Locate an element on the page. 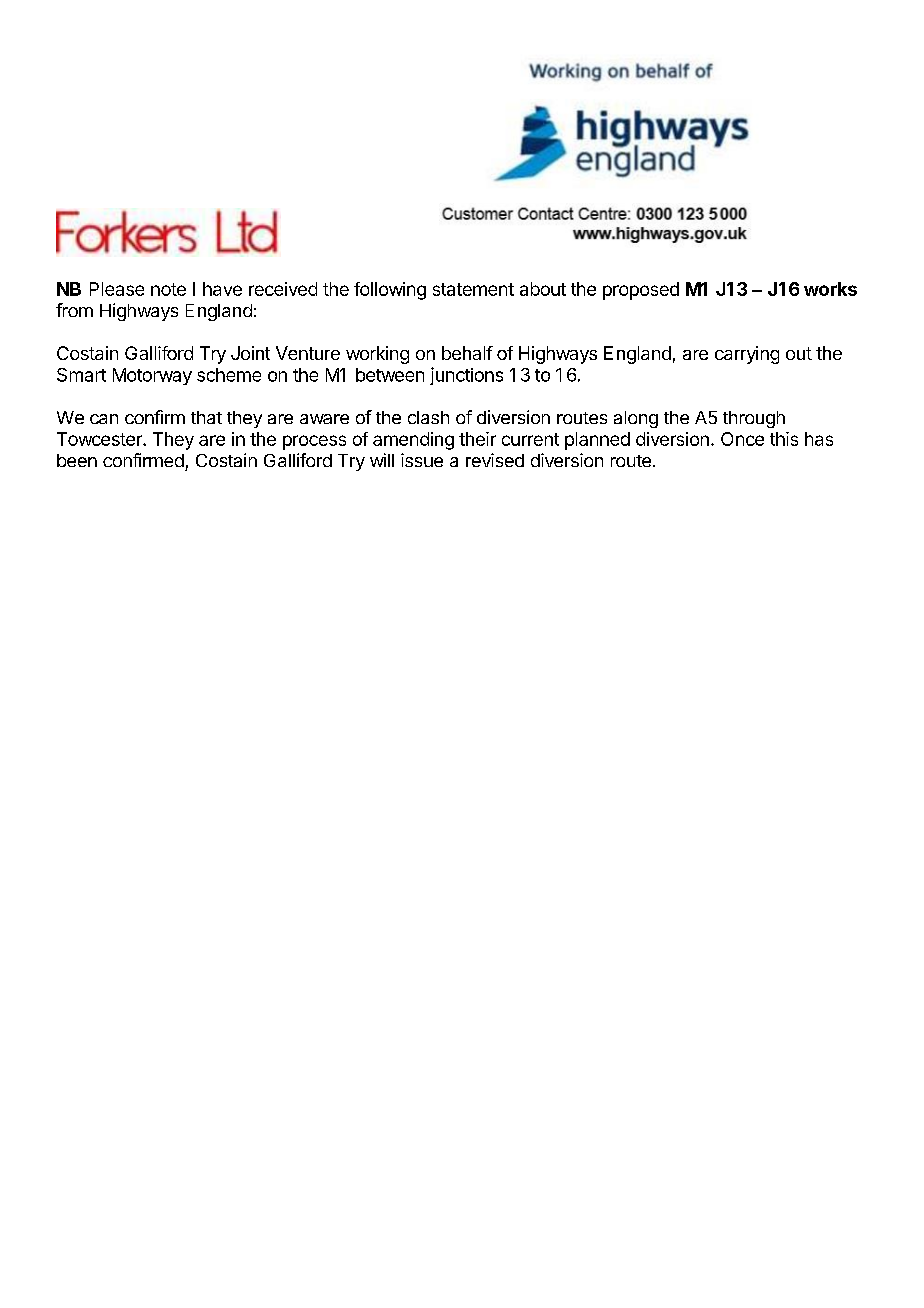 The image size is (924, 1308). that is located at coordinates (206, 417).
